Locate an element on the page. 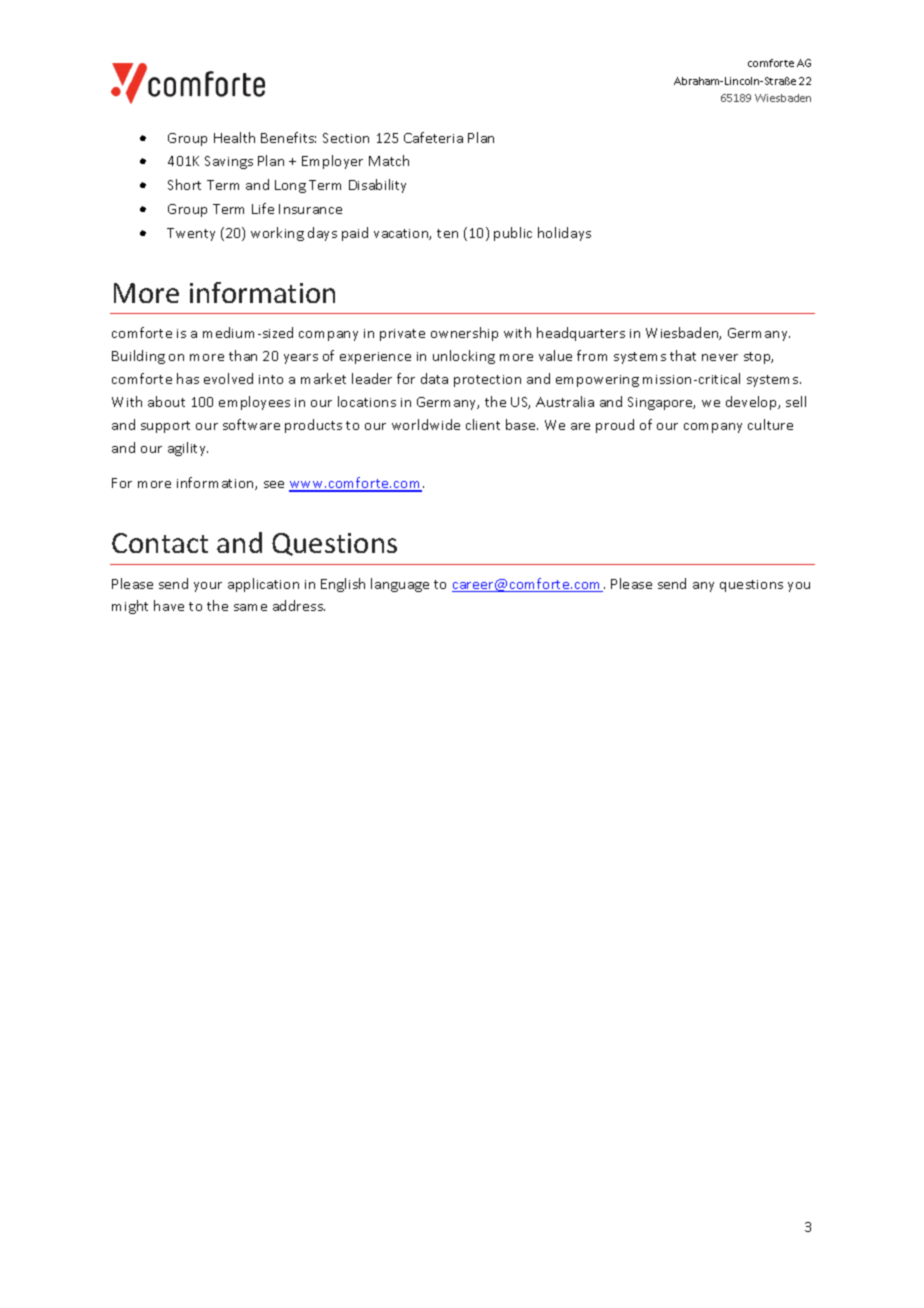  Cafeteria is located at coordinates (433, 137).
